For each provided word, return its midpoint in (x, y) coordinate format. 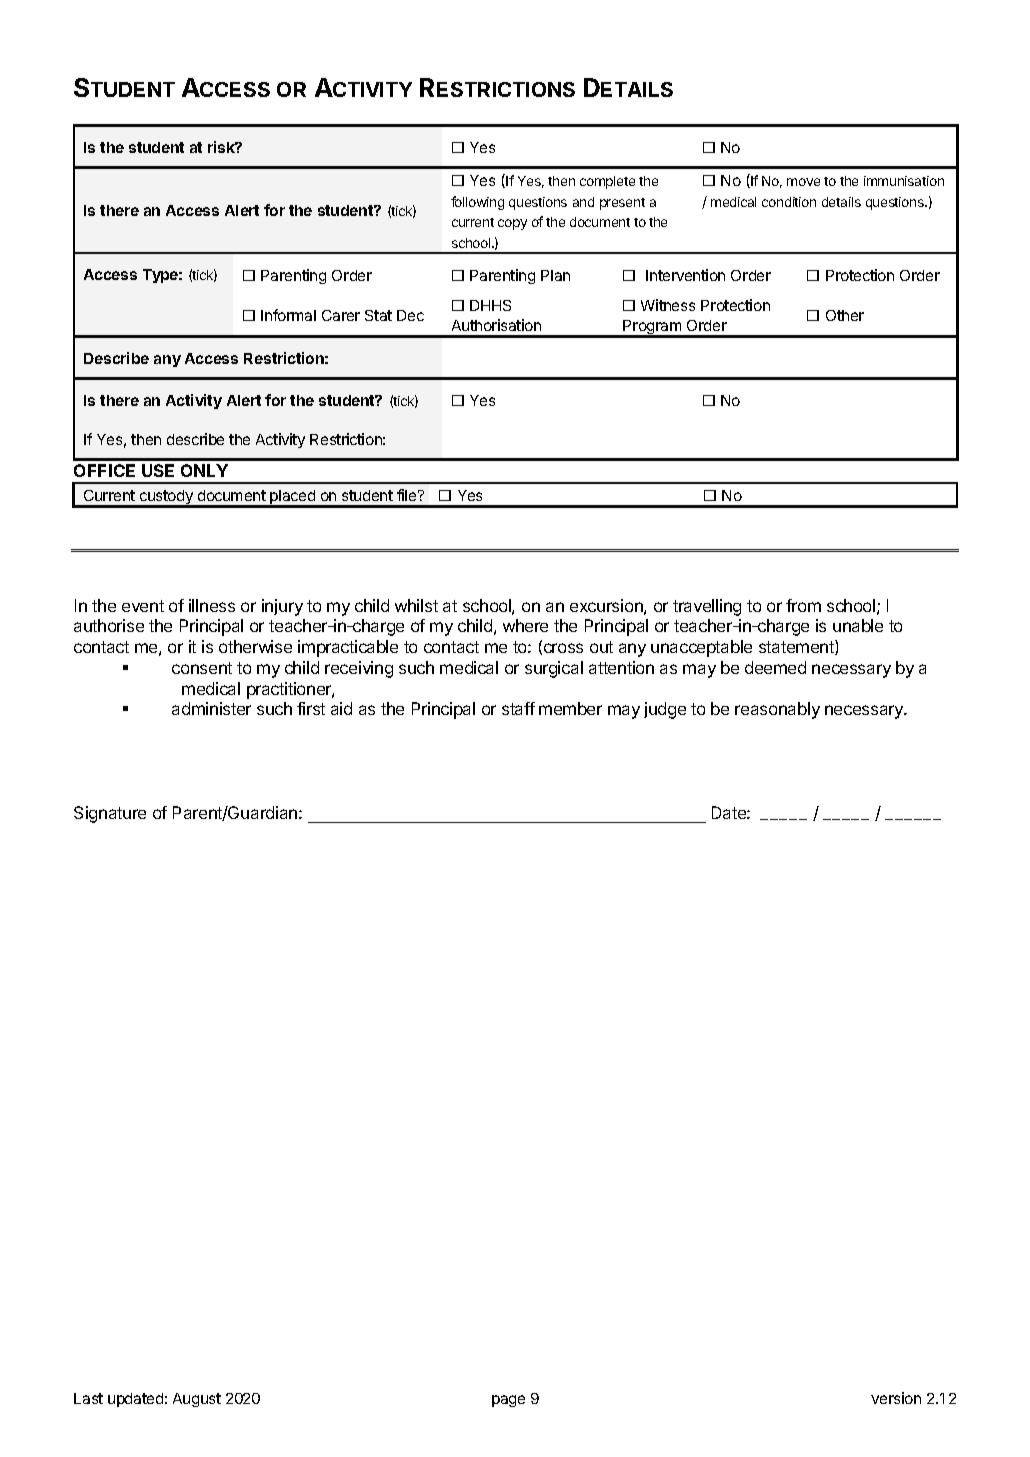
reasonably (777, 710)
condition (789, 202)
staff (518, 708)
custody (166, 499)
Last (88, 1398)
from (803, 605)
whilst (416, 605)
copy (512, 224)
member (570, 708)
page (508, 1401)
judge (665, 710)
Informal (288, 315)
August (197, 1400)
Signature (110, 814)
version (896, 1398)
